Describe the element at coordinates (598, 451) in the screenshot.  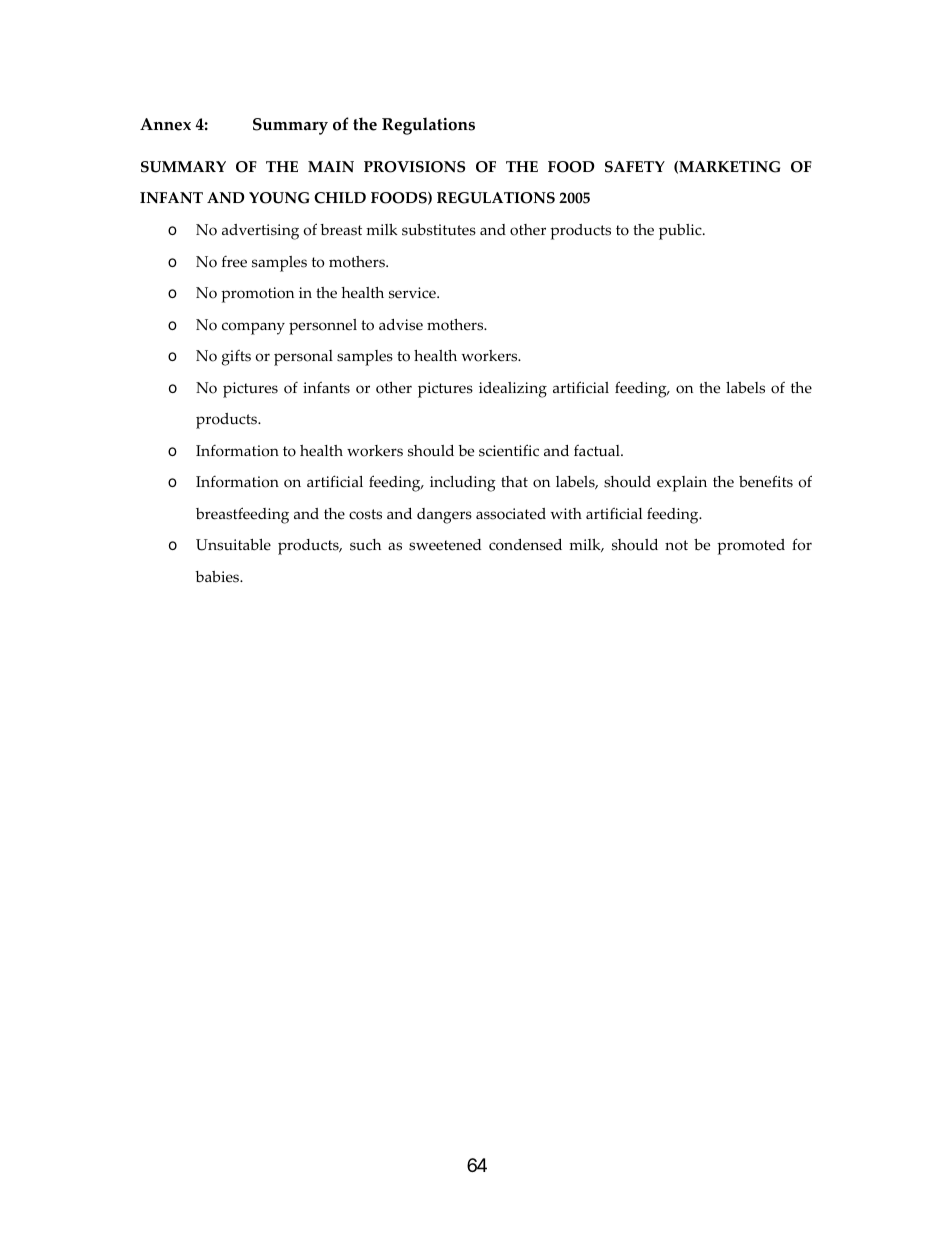
I see `factual` at that location.
